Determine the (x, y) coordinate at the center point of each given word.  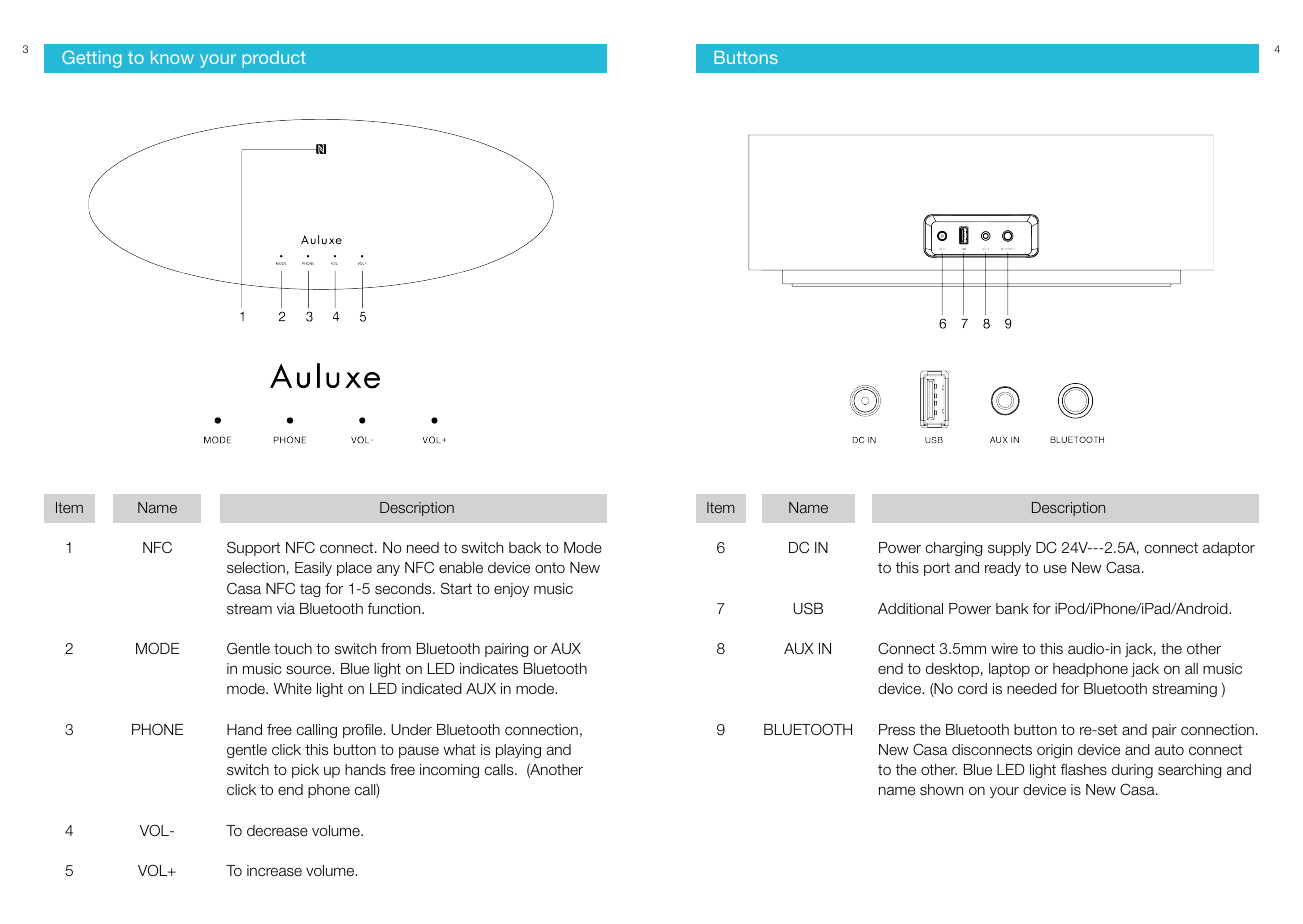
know (172, 57)
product (274, 59)
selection (256, 568)
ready (1003, 569)
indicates (489, 669)
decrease (277, 831)
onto (550, 567)
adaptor (1229, 549)
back (525, 548)
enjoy (511, 590)
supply (1009, 549)
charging (954, 549)
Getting (92, 59)
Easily (313, 569)
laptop (1009, 670)
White (293, 688)
